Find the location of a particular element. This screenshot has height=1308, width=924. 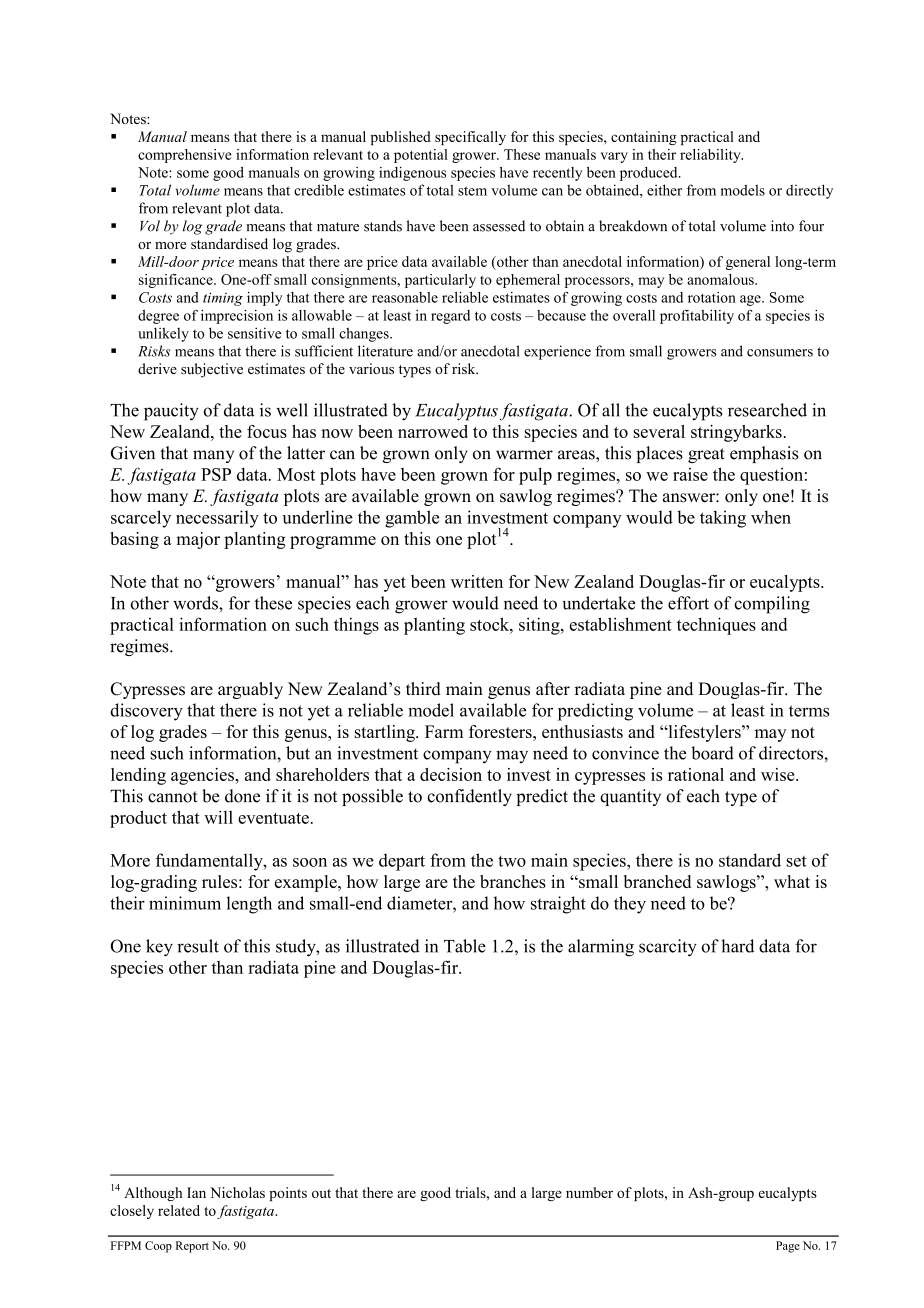

Page is located at coordinates (788, 1247).
